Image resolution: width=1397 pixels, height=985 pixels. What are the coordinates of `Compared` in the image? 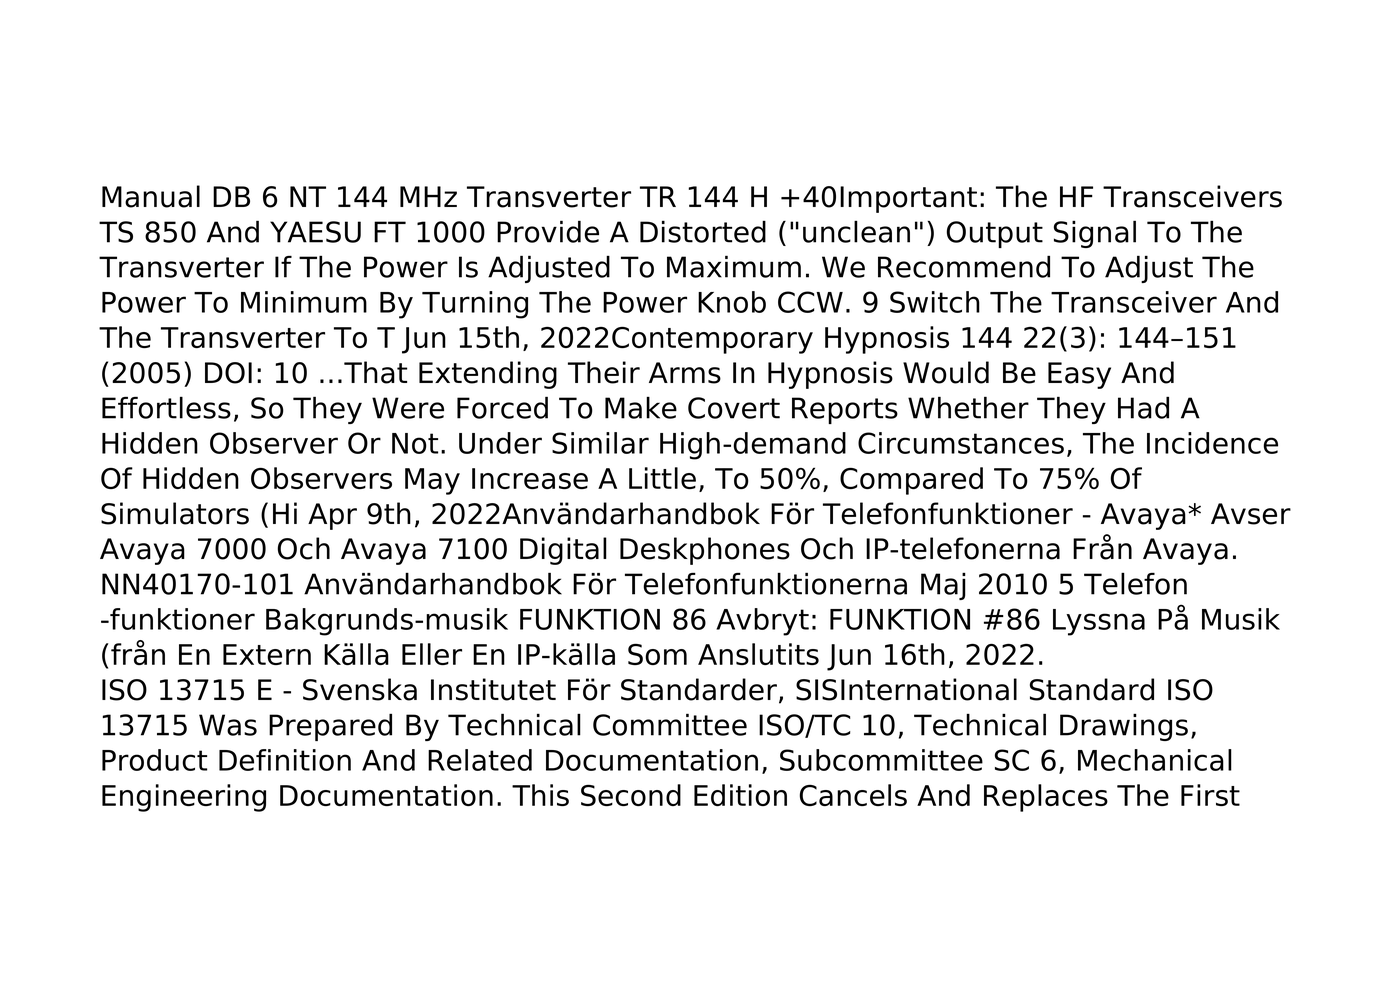 It's located at (911, 481).
